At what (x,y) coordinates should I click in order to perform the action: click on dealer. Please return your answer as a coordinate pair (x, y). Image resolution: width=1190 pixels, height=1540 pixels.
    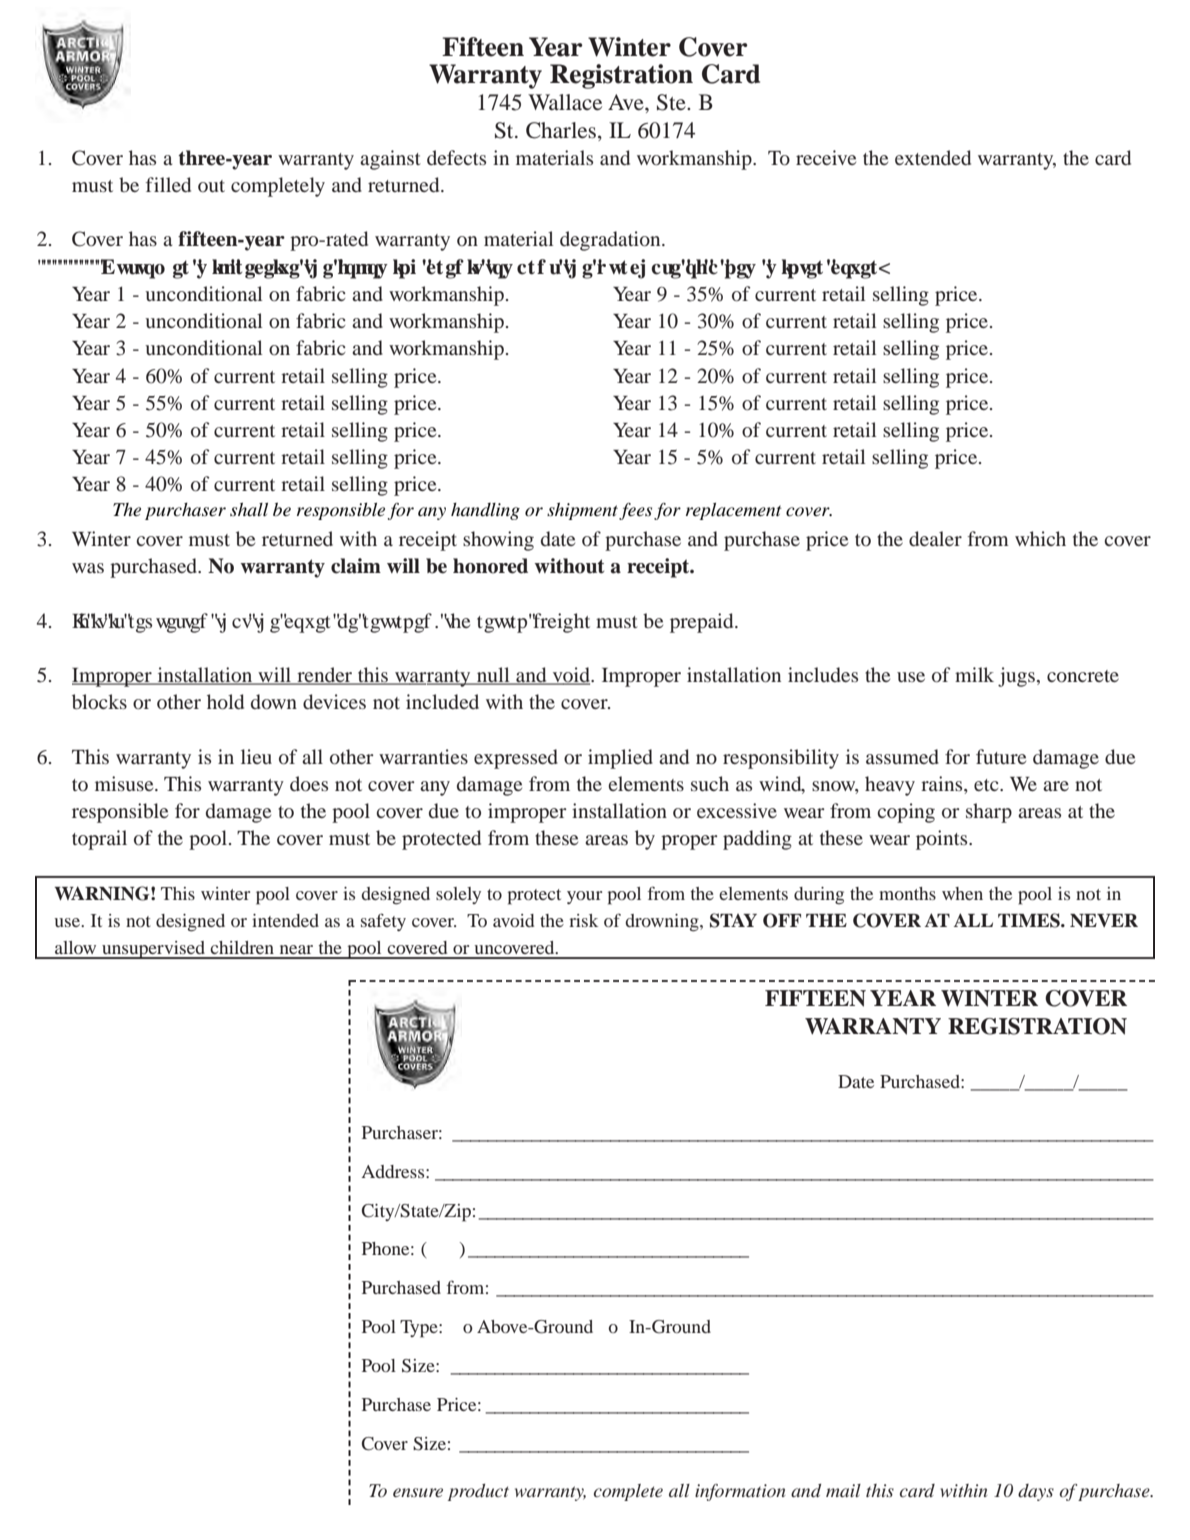
    Looking at the image, I should click on (935, 538).
